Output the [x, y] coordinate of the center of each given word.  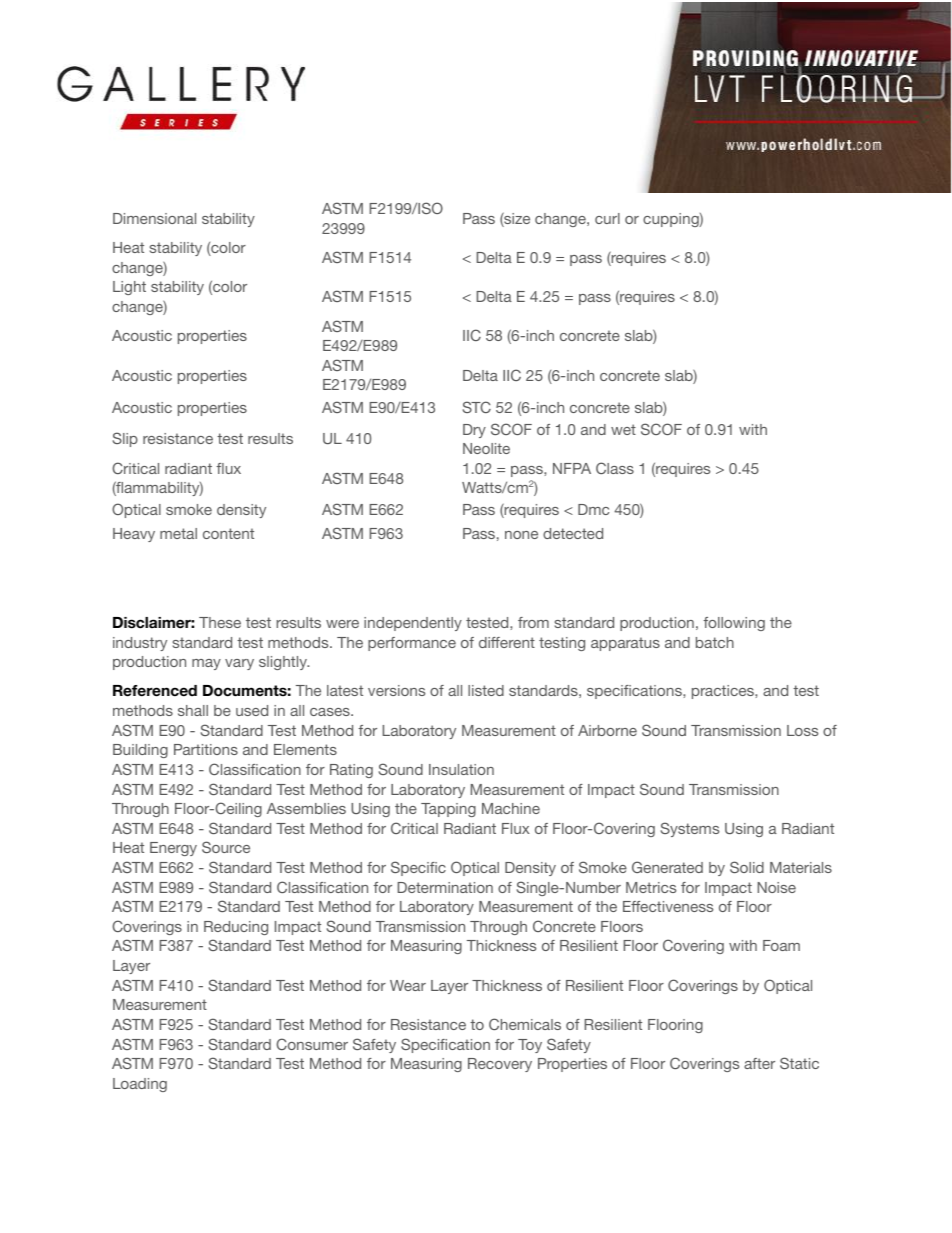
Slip [125, 439]
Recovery [500, 1065]
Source [226, 847]
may [206, 664]
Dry [474, 431]
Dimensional [154, 218]
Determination [445, 887]
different [507, 642]
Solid [747, 867]
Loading [140, 1085]
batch [715, 642]
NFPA [572, 468]
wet [623, 429]
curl [607, 218]
